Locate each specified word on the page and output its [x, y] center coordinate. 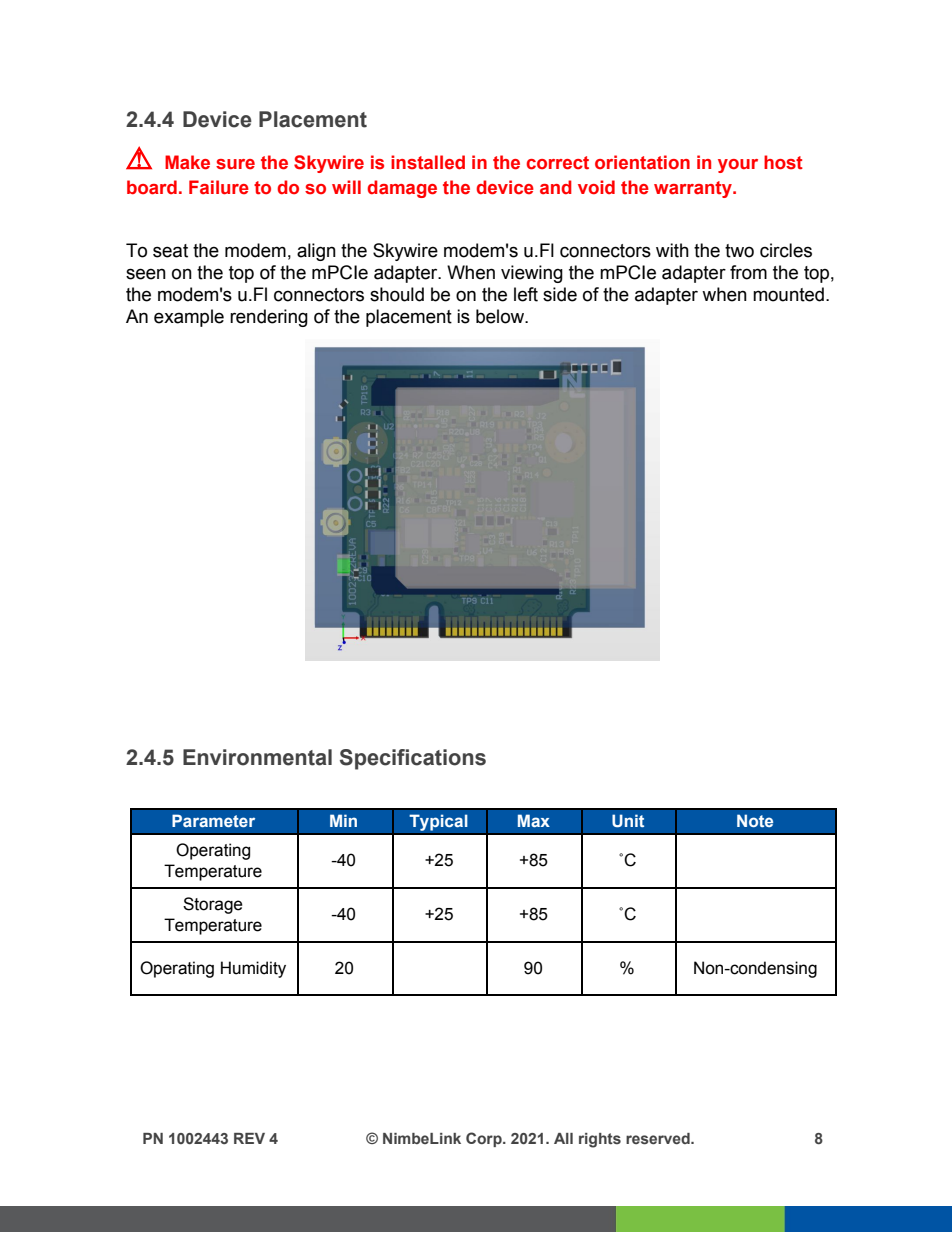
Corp [485, 1139]
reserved [659, 1139]
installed [428, 162]
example [189, 318]
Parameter [213, 820]
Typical [438, 822]
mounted [788, 294]
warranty [694, 189]
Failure [219, 187]
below [501, 316]
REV [249, 1138]
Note [755, 820]
